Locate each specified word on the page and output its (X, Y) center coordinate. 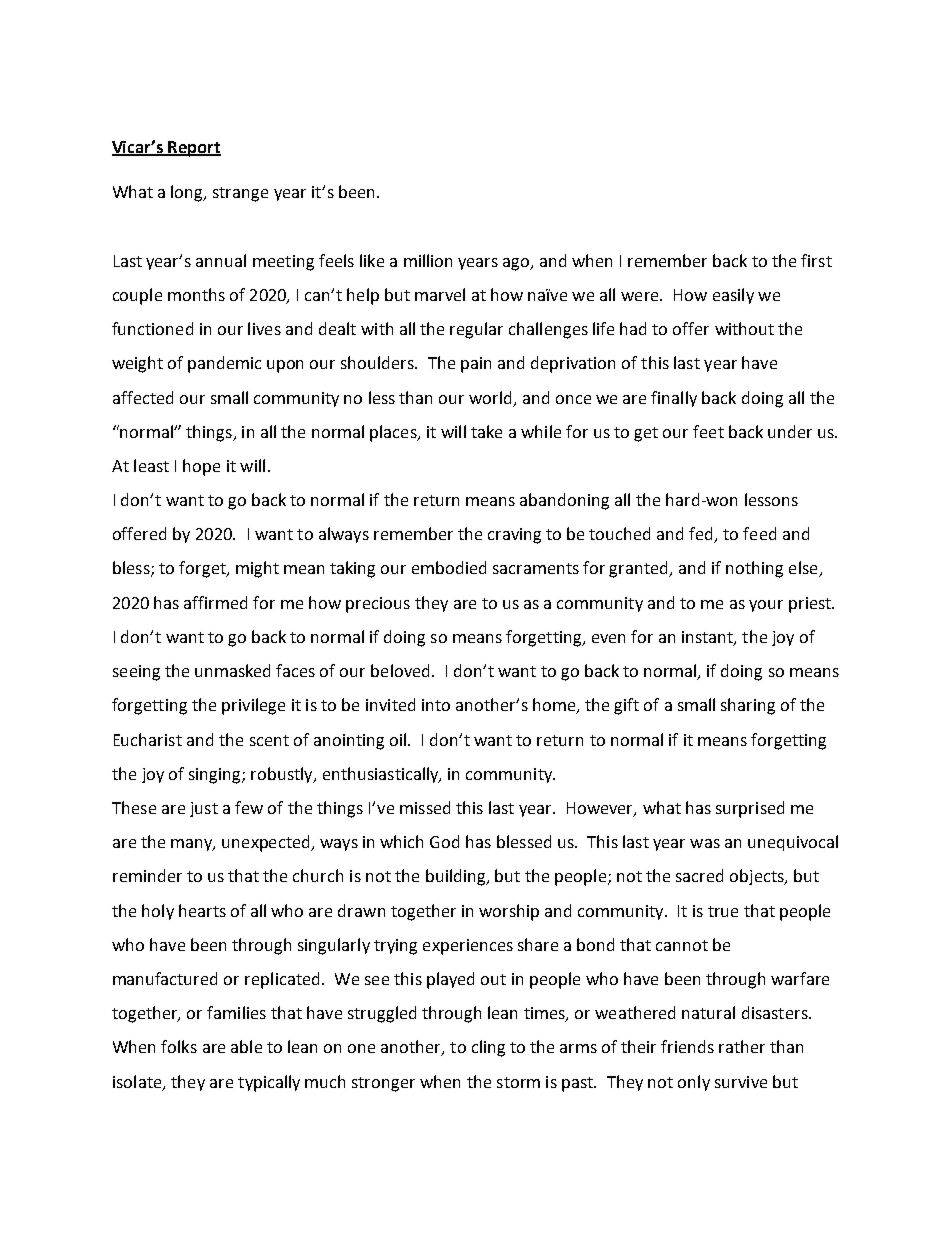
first (816, 260)
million (428, 260)
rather (742, 1046)
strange (240, 194)
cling (488, 1048)
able (246, 1046)
